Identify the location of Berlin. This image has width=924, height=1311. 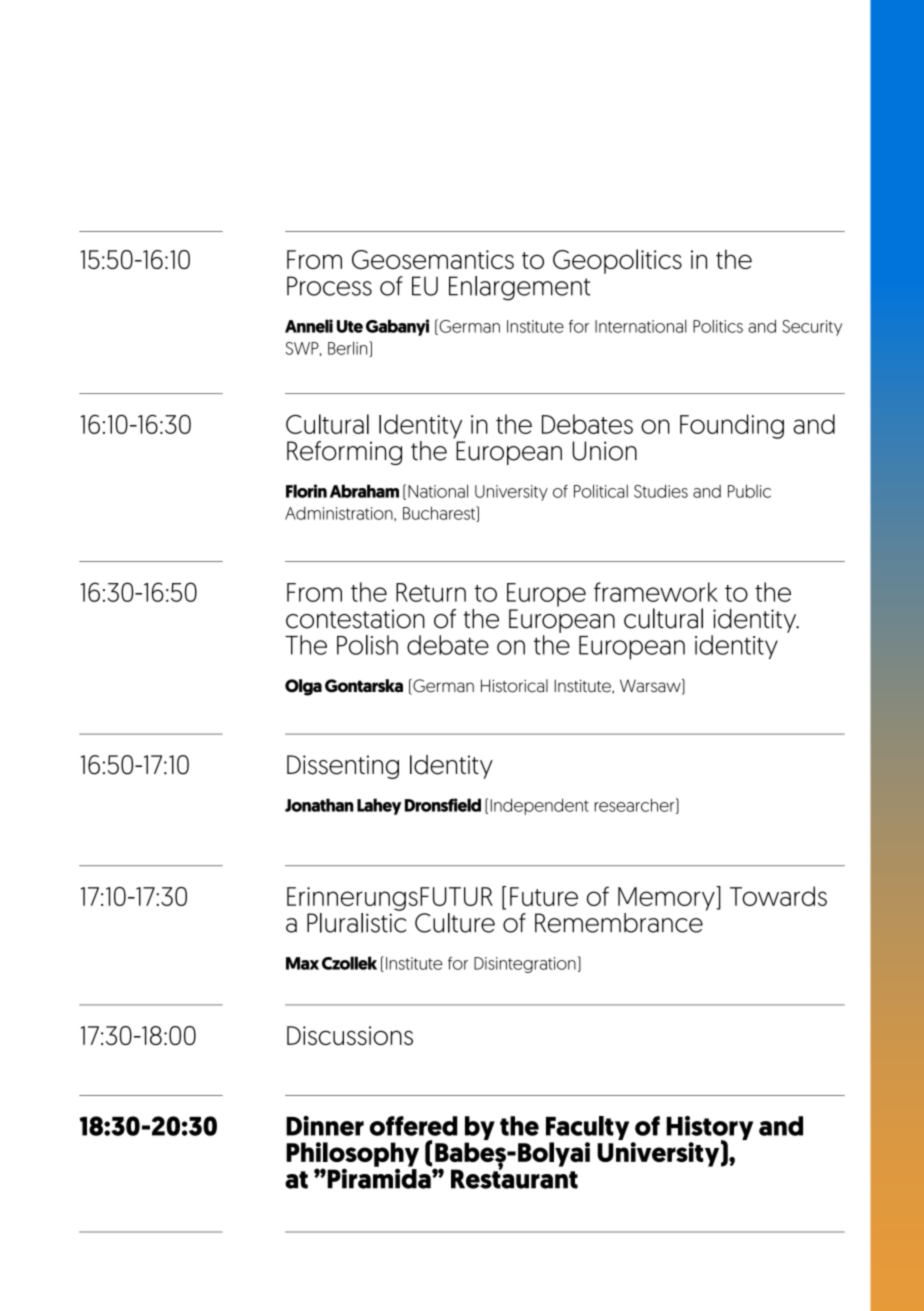
(349, 349).
